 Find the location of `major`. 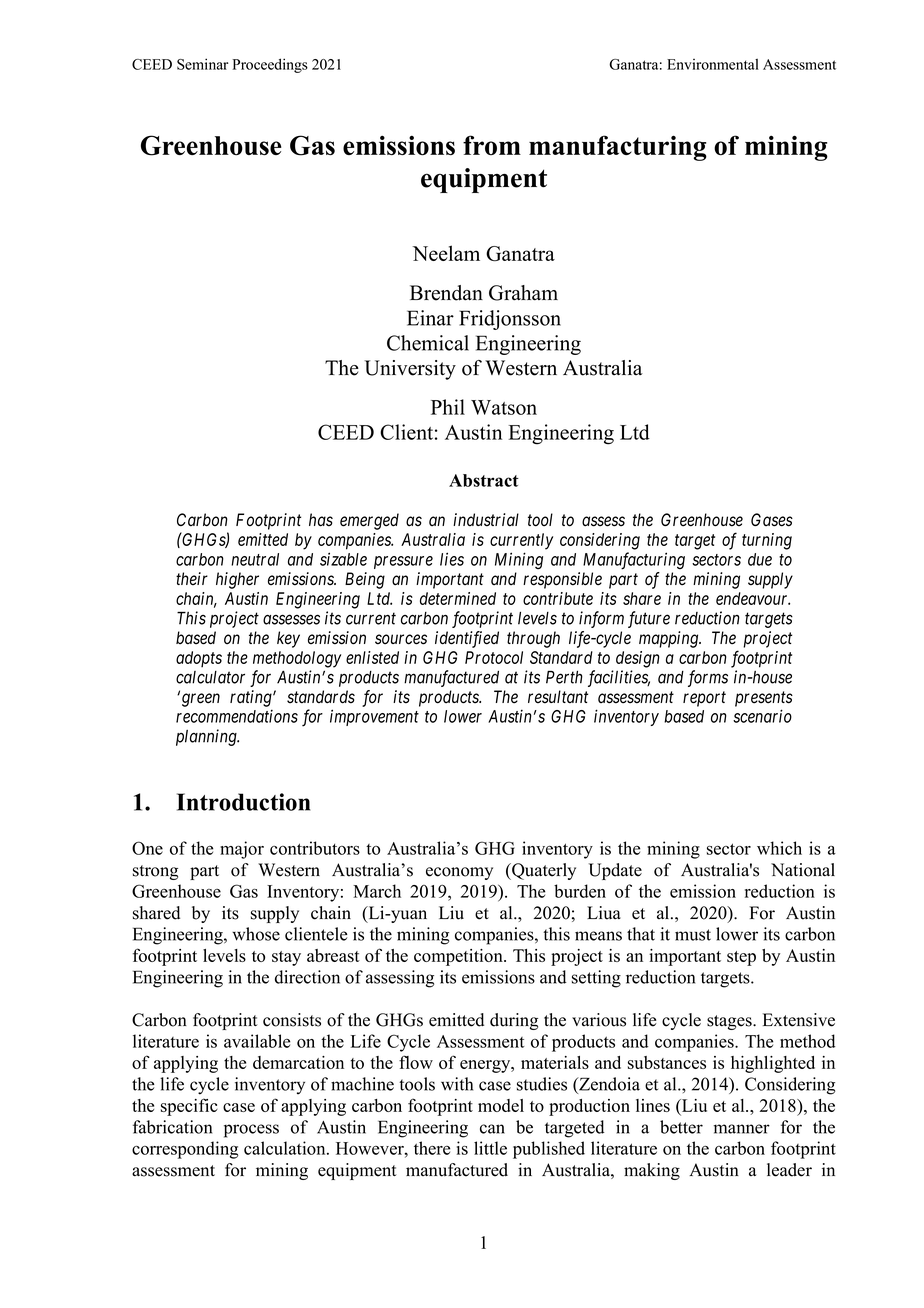

major is located at coordinates (242, 850).
